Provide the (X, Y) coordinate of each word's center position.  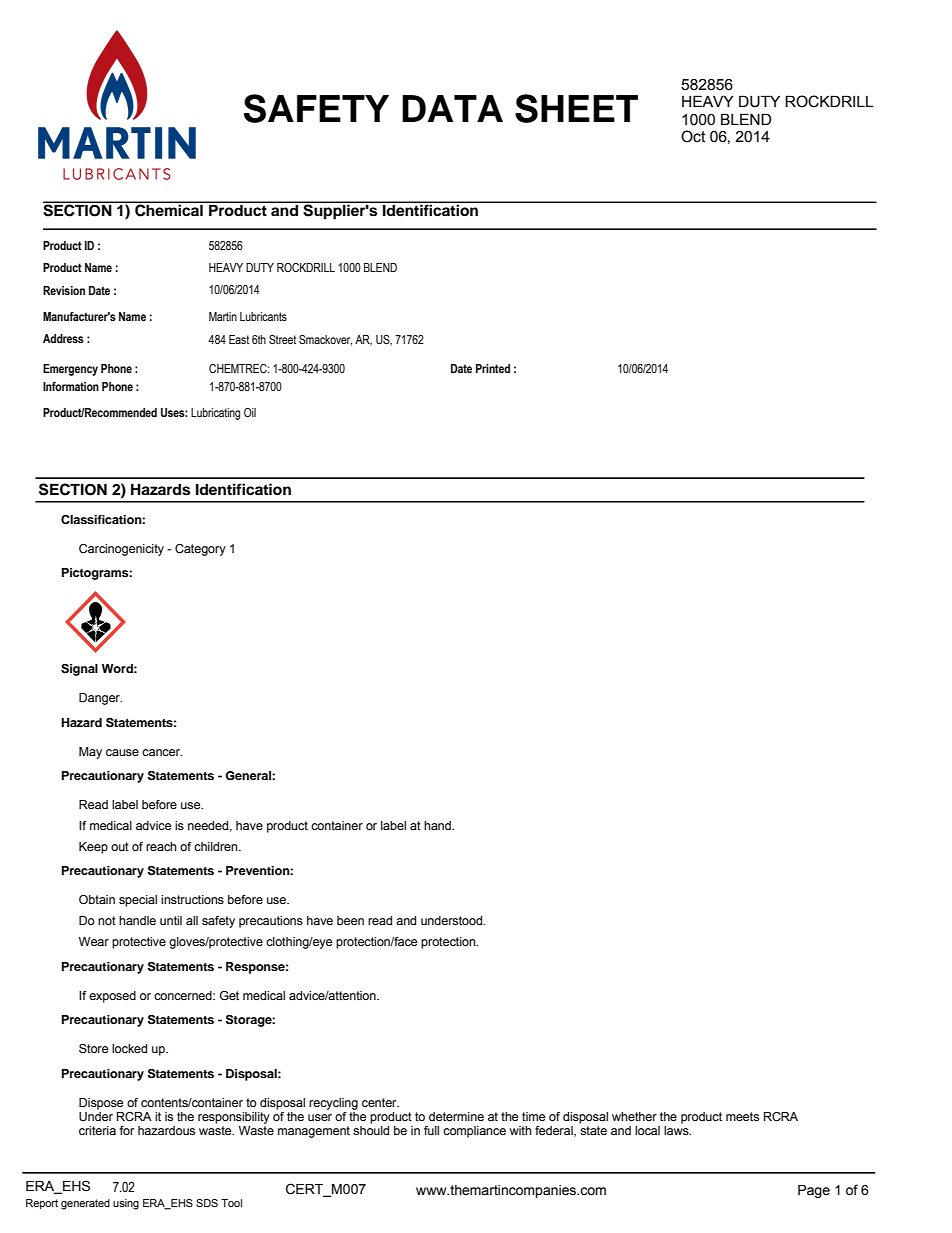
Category (200, 550)
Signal (79, 670)
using (126, 1204)
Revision (64, 290)
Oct (693, 136)
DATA (452, 108)
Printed (493, 368)
